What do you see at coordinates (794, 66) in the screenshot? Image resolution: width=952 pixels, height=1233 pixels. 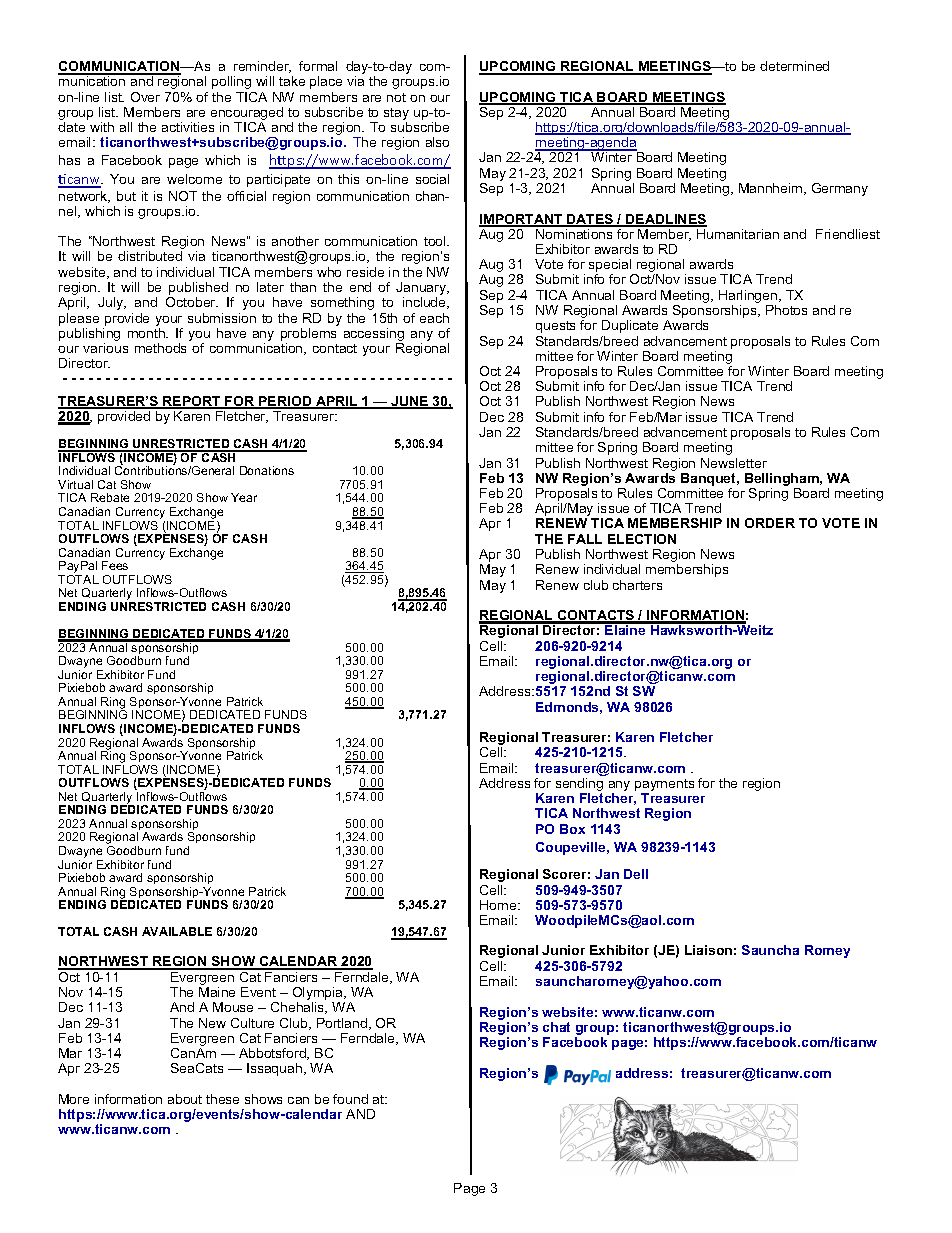 I see `determined` at bounding box center [794, 66].
